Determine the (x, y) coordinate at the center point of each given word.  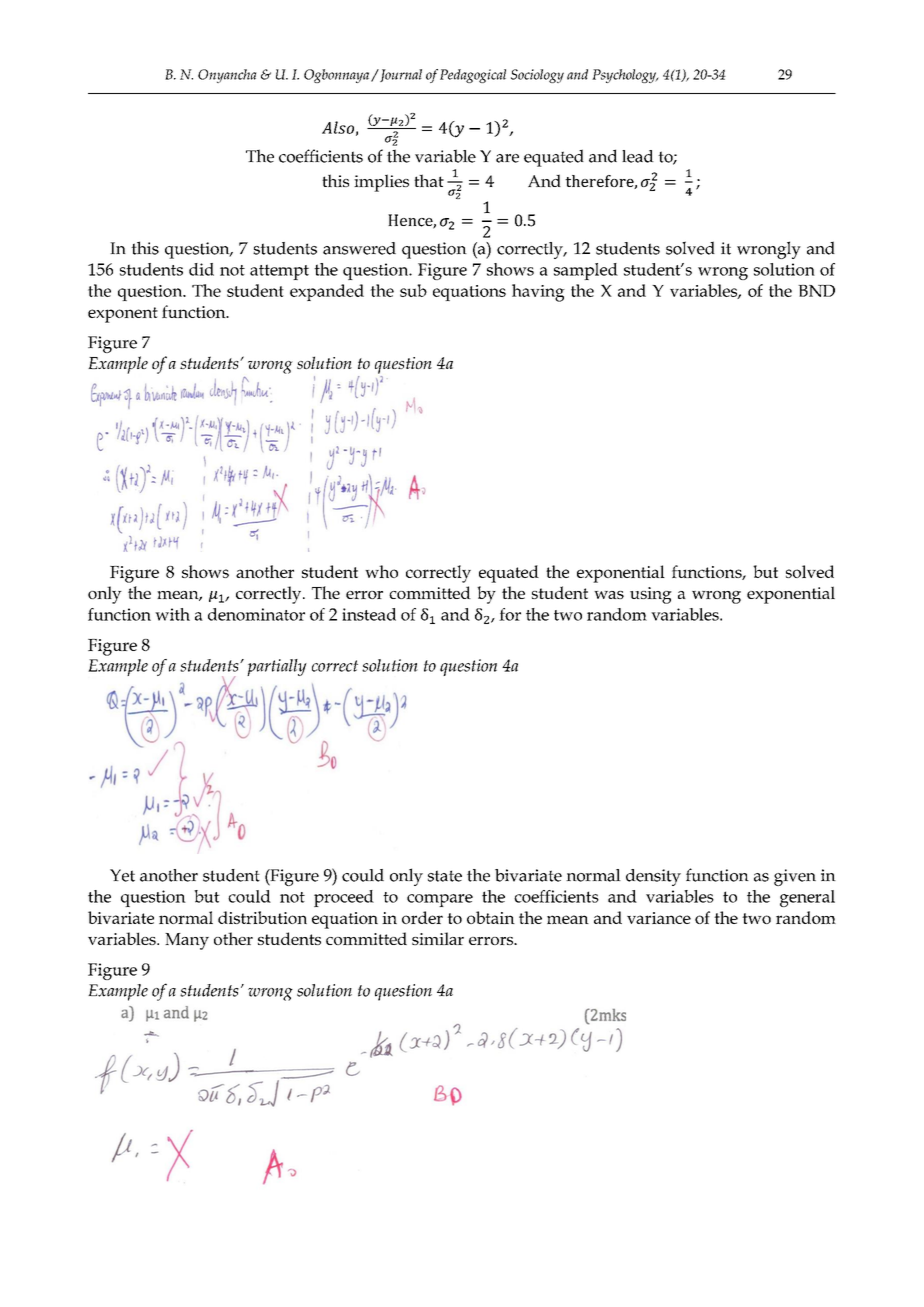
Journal (400, 75)
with (172, 614)
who (381, 571)
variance (659, 918)
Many (187, 941)
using (651, 595)
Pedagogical (473, 76)
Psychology (625, 76)
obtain (491, 917)
